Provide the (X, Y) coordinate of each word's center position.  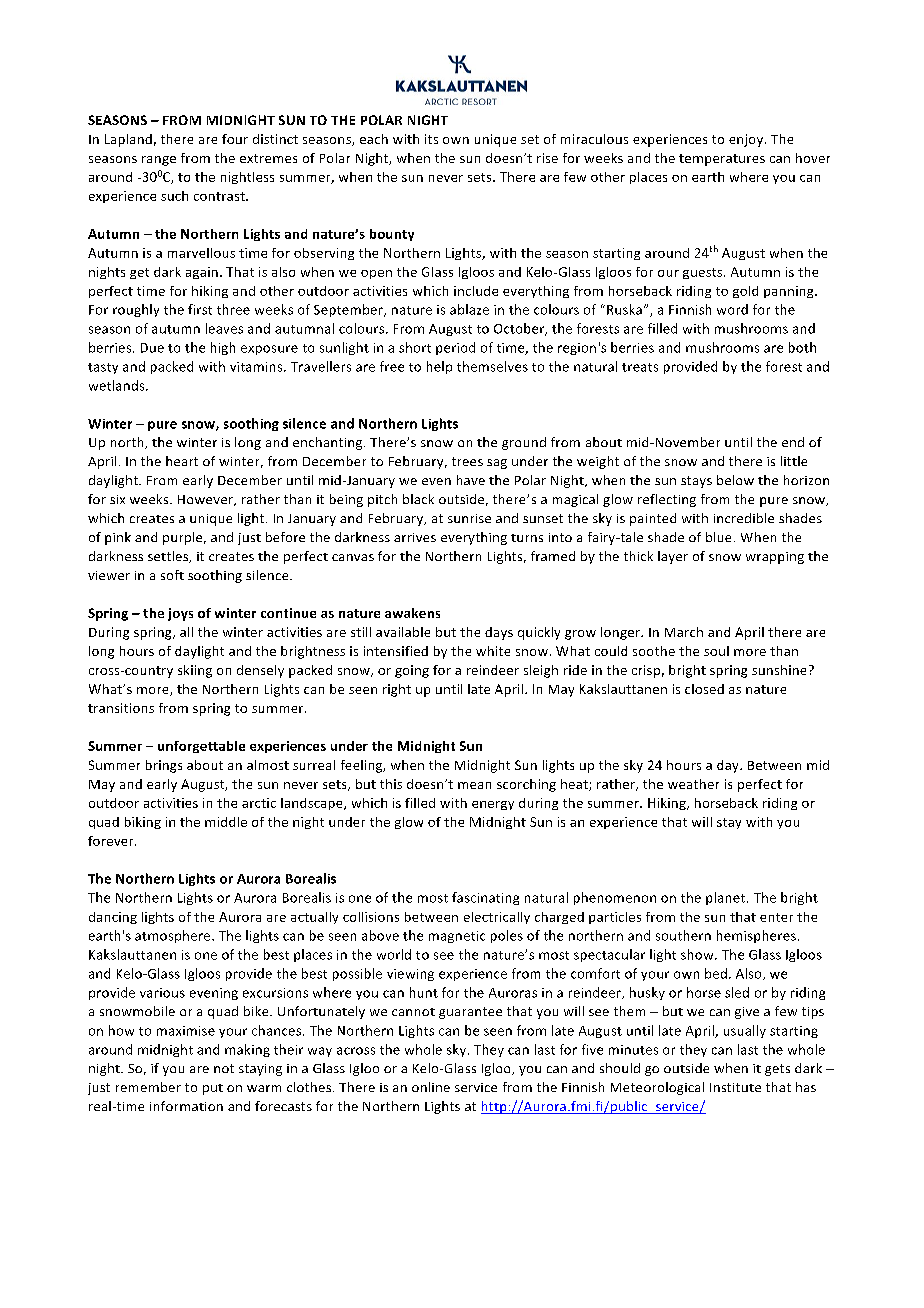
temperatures (722, 160)
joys (180, 614)
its (431, 139)
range (159, 161)
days (499, 633)
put (213, 1089)
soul (716, 651)
